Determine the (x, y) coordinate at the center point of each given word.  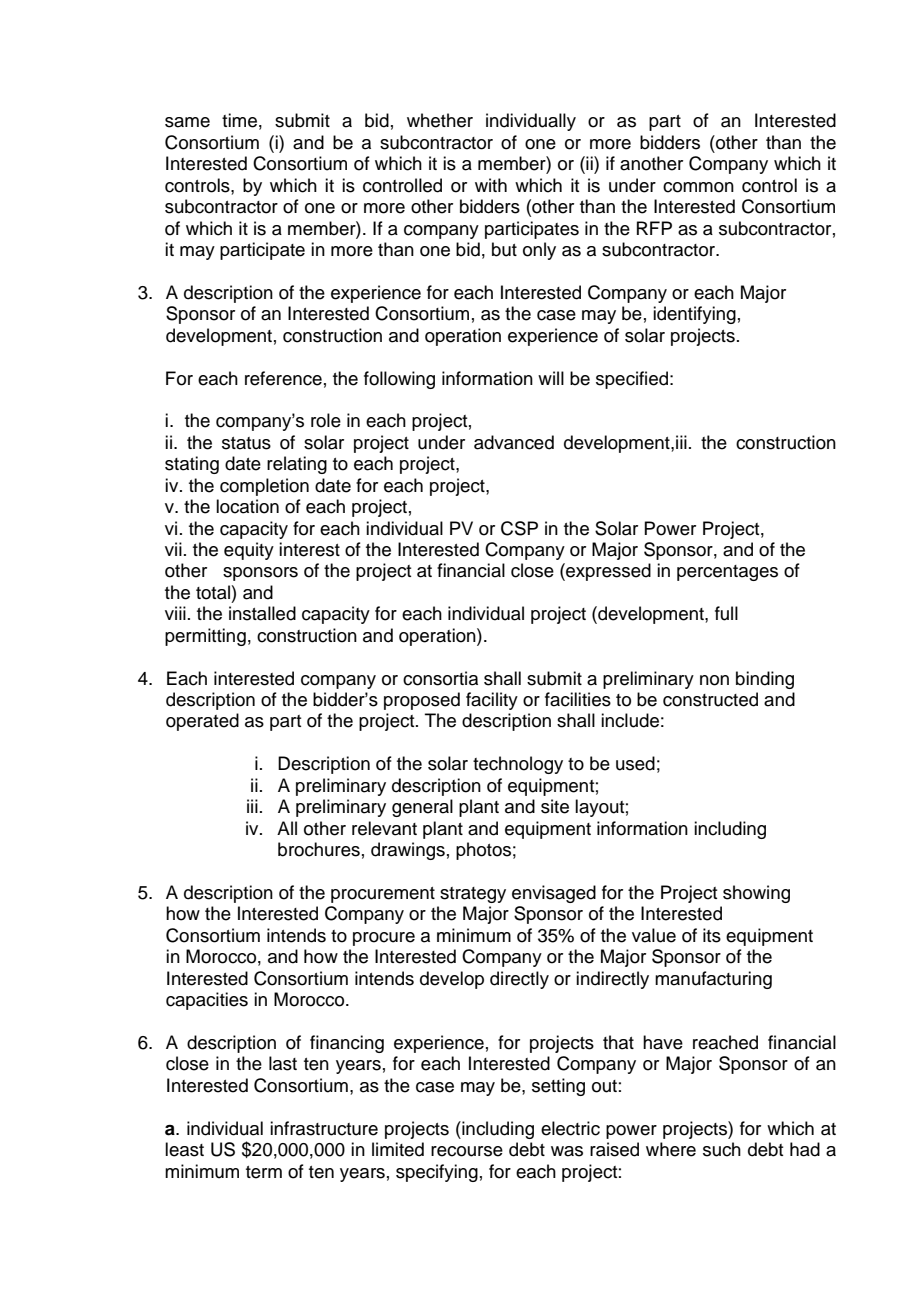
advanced (514, 442)
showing (756, 894)
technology (518, 765)
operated (202, 722)
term (264, 1172)
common (698, 187)
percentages (727, 573)
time (239, 120)
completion (264, 487)
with (491, 185)
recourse (467, 1151)
